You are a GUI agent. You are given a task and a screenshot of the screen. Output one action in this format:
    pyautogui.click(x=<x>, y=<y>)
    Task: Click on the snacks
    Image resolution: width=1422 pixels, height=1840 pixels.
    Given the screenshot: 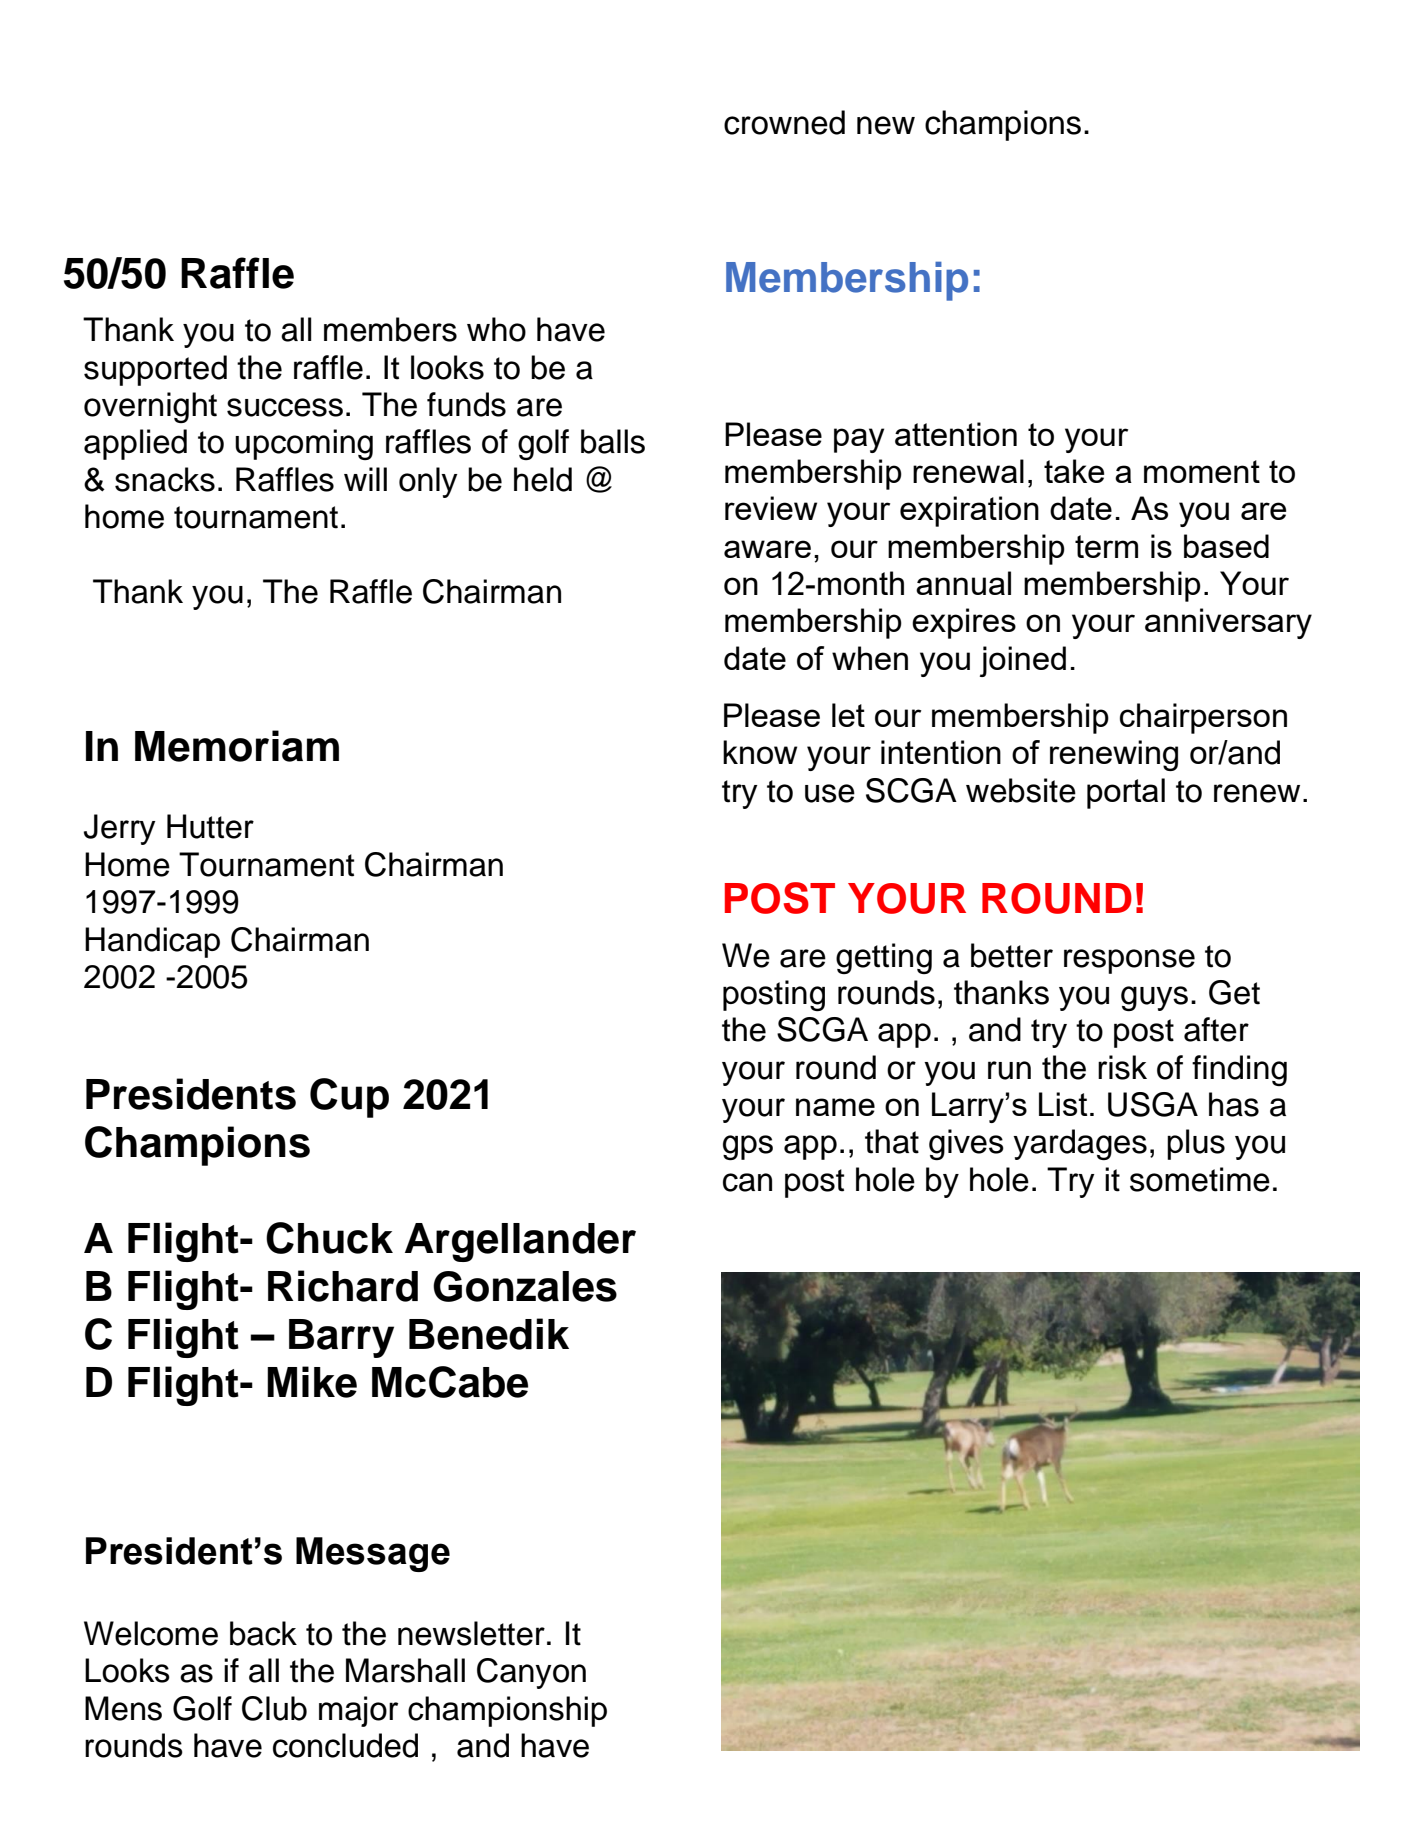 What is the action you would take?
    pyautogui.click(x=165, y=479)
